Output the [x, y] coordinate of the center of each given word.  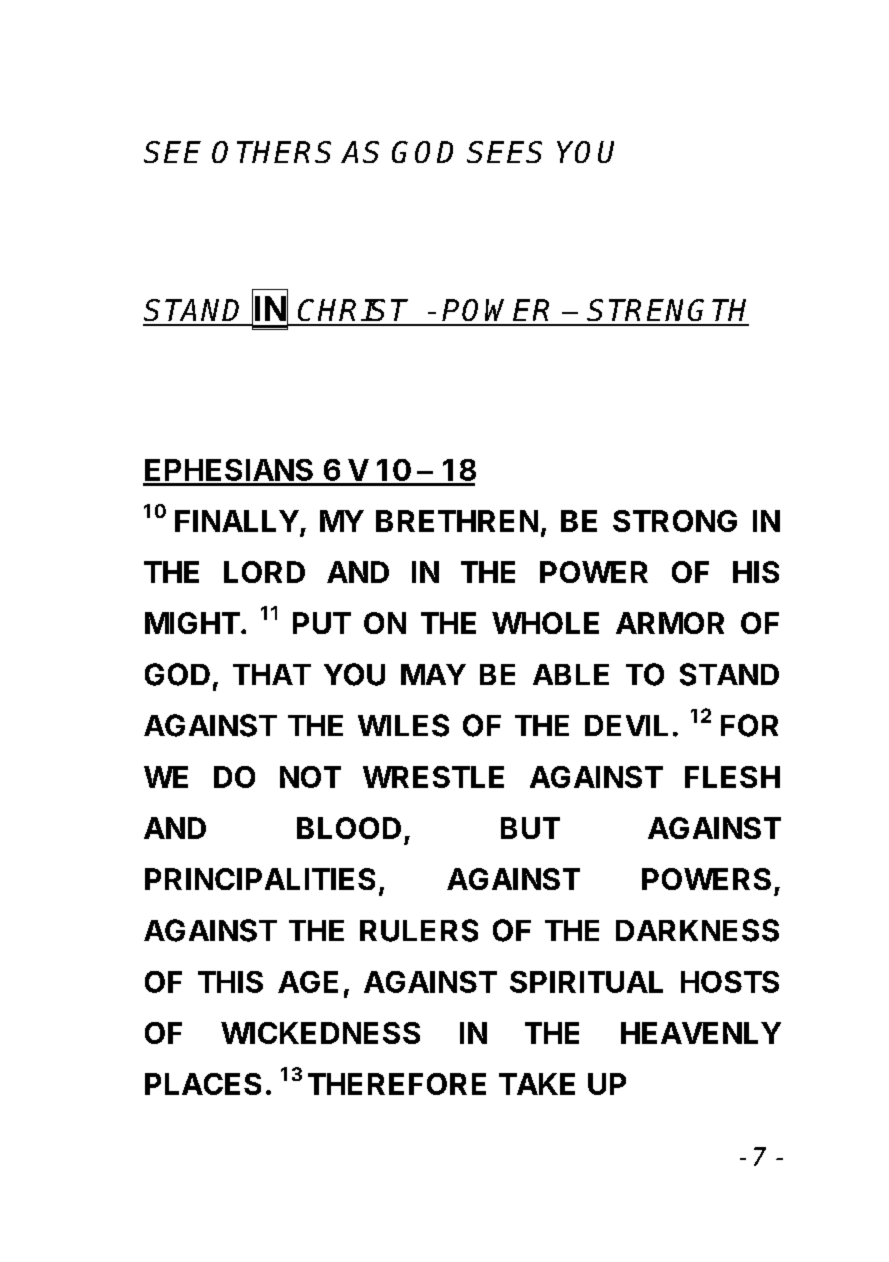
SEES [504, 152]
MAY [433, 674]
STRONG [675, 521]
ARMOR [670, 623]
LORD [264, 572]
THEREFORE [397, 1084]
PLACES [203, 1084]
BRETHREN [457, 521]
